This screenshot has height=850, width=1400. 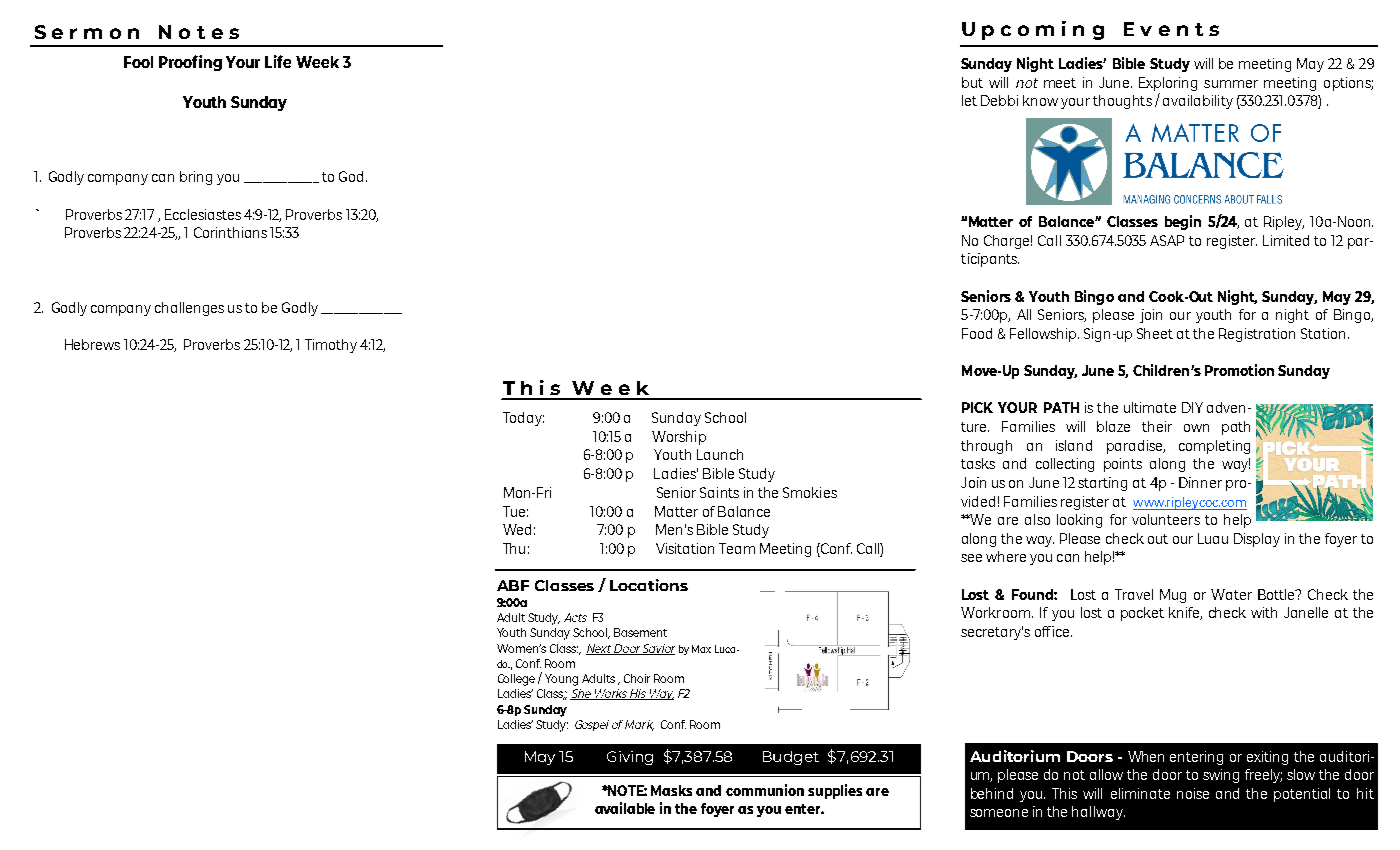 I want to click on communion, so click(x=765, y=790).
